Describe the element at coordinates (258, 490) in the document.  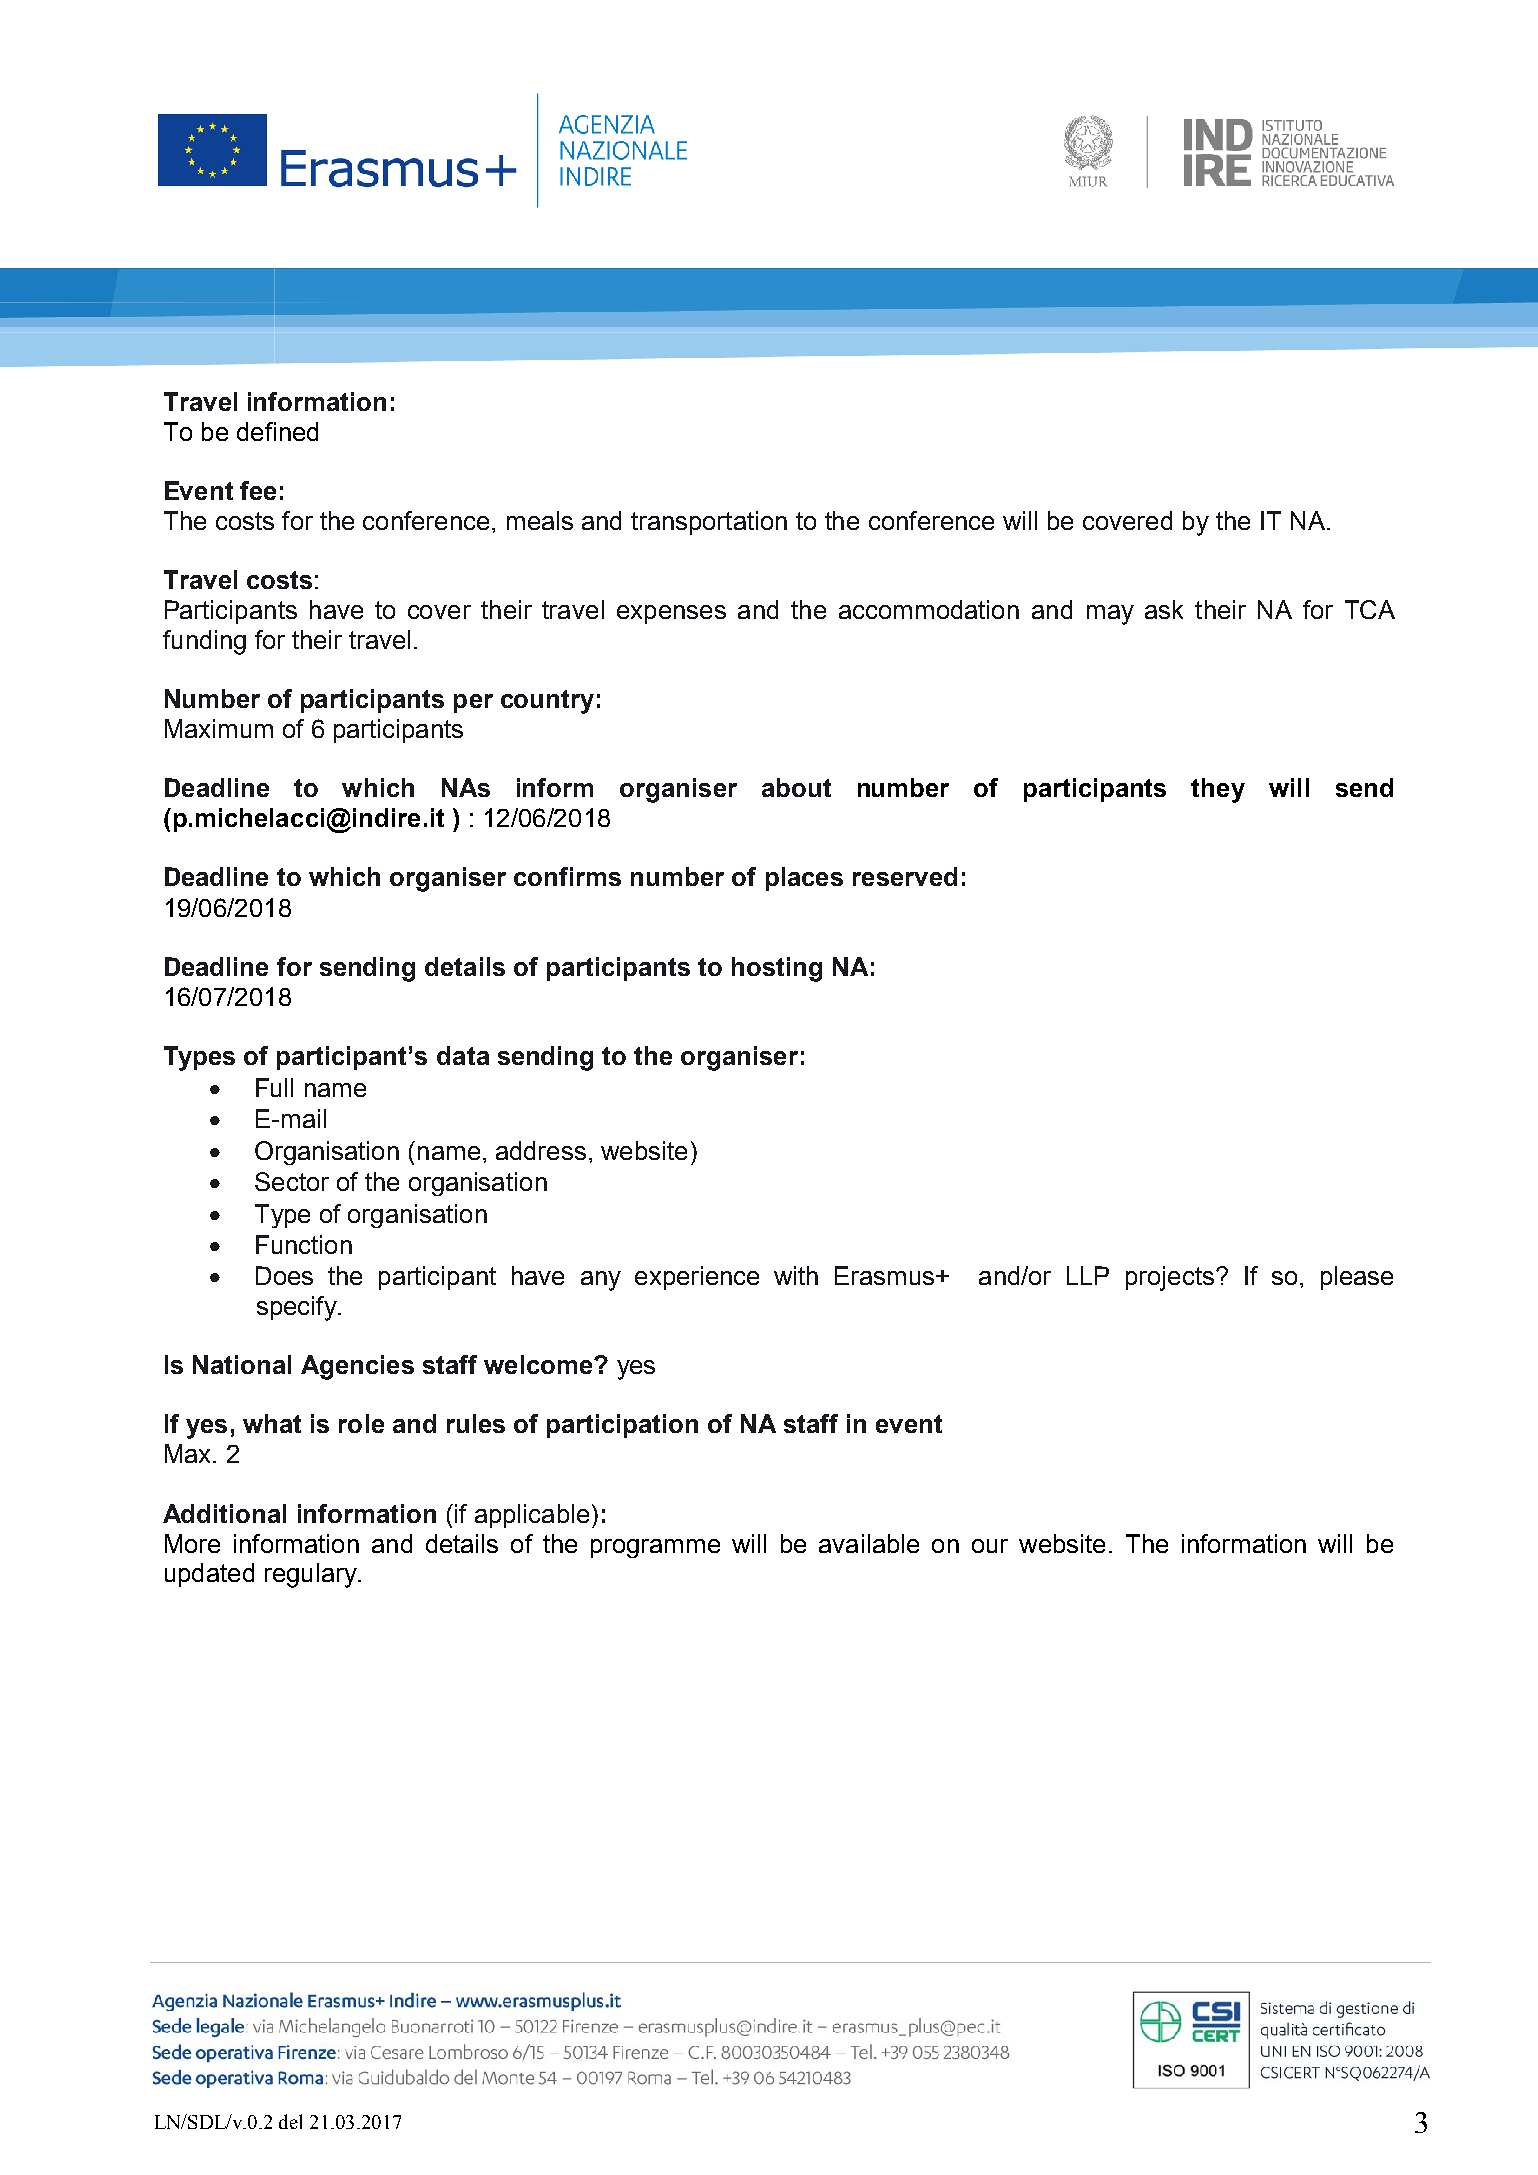
I see `fee` at that location.
